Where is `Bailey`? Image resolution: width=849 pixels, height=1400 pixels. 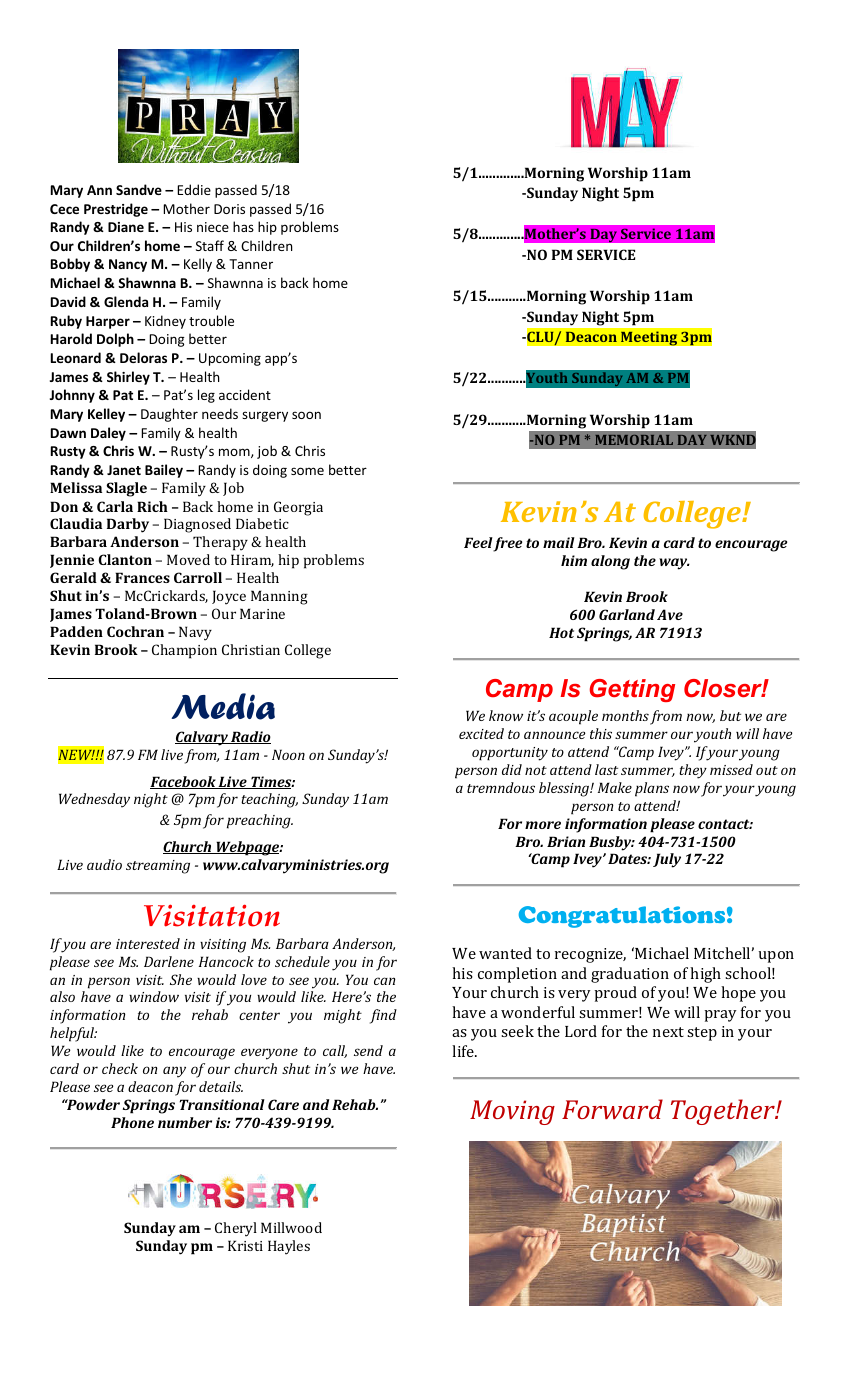
Bailey is located at coordinates (164, 471).
